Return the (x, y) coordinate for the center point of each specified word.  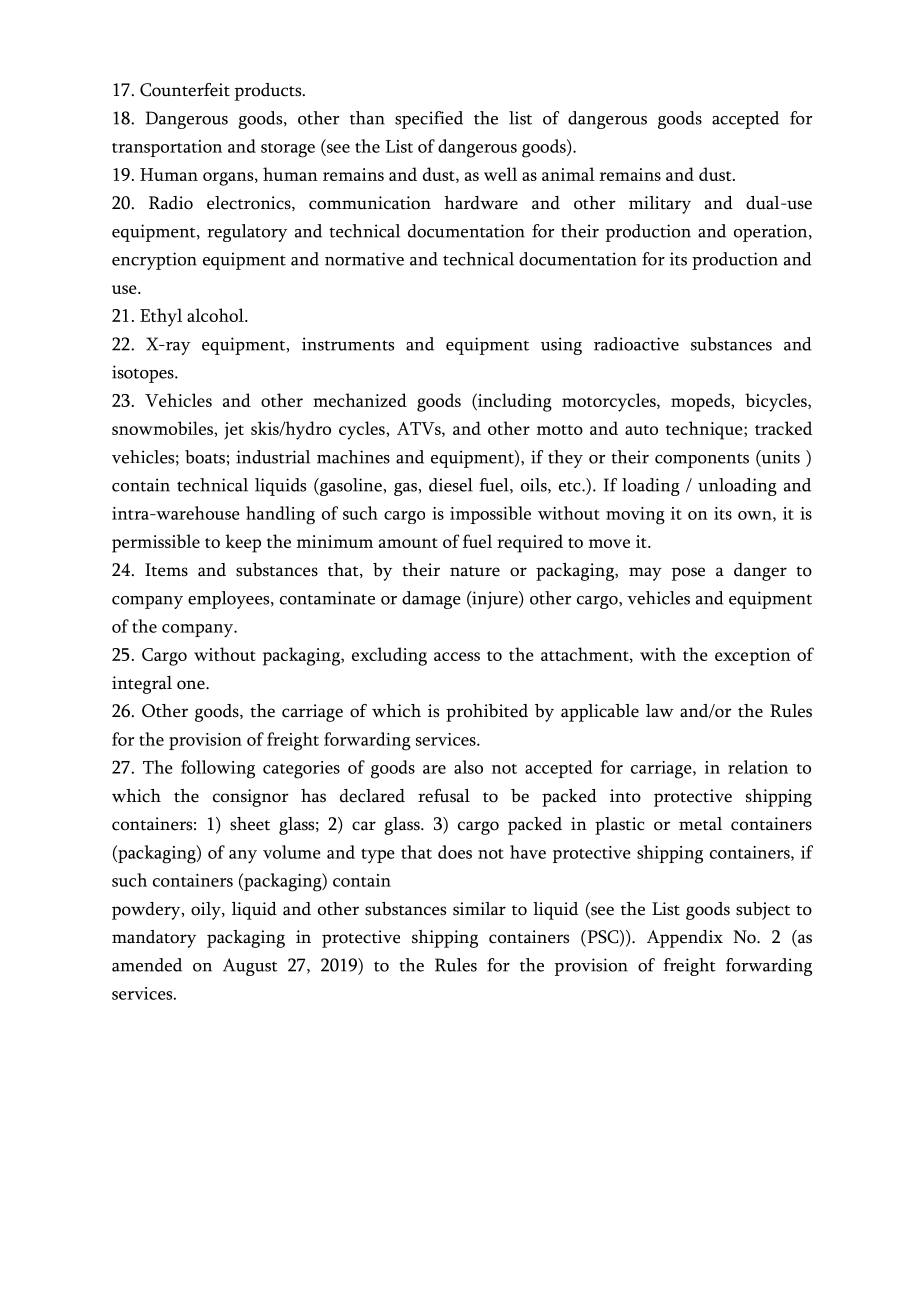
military (660, 205)
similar (479, 909)
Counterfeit (185, 90)
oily (207, 911)
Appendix (685, 939)
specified (429, 120)
